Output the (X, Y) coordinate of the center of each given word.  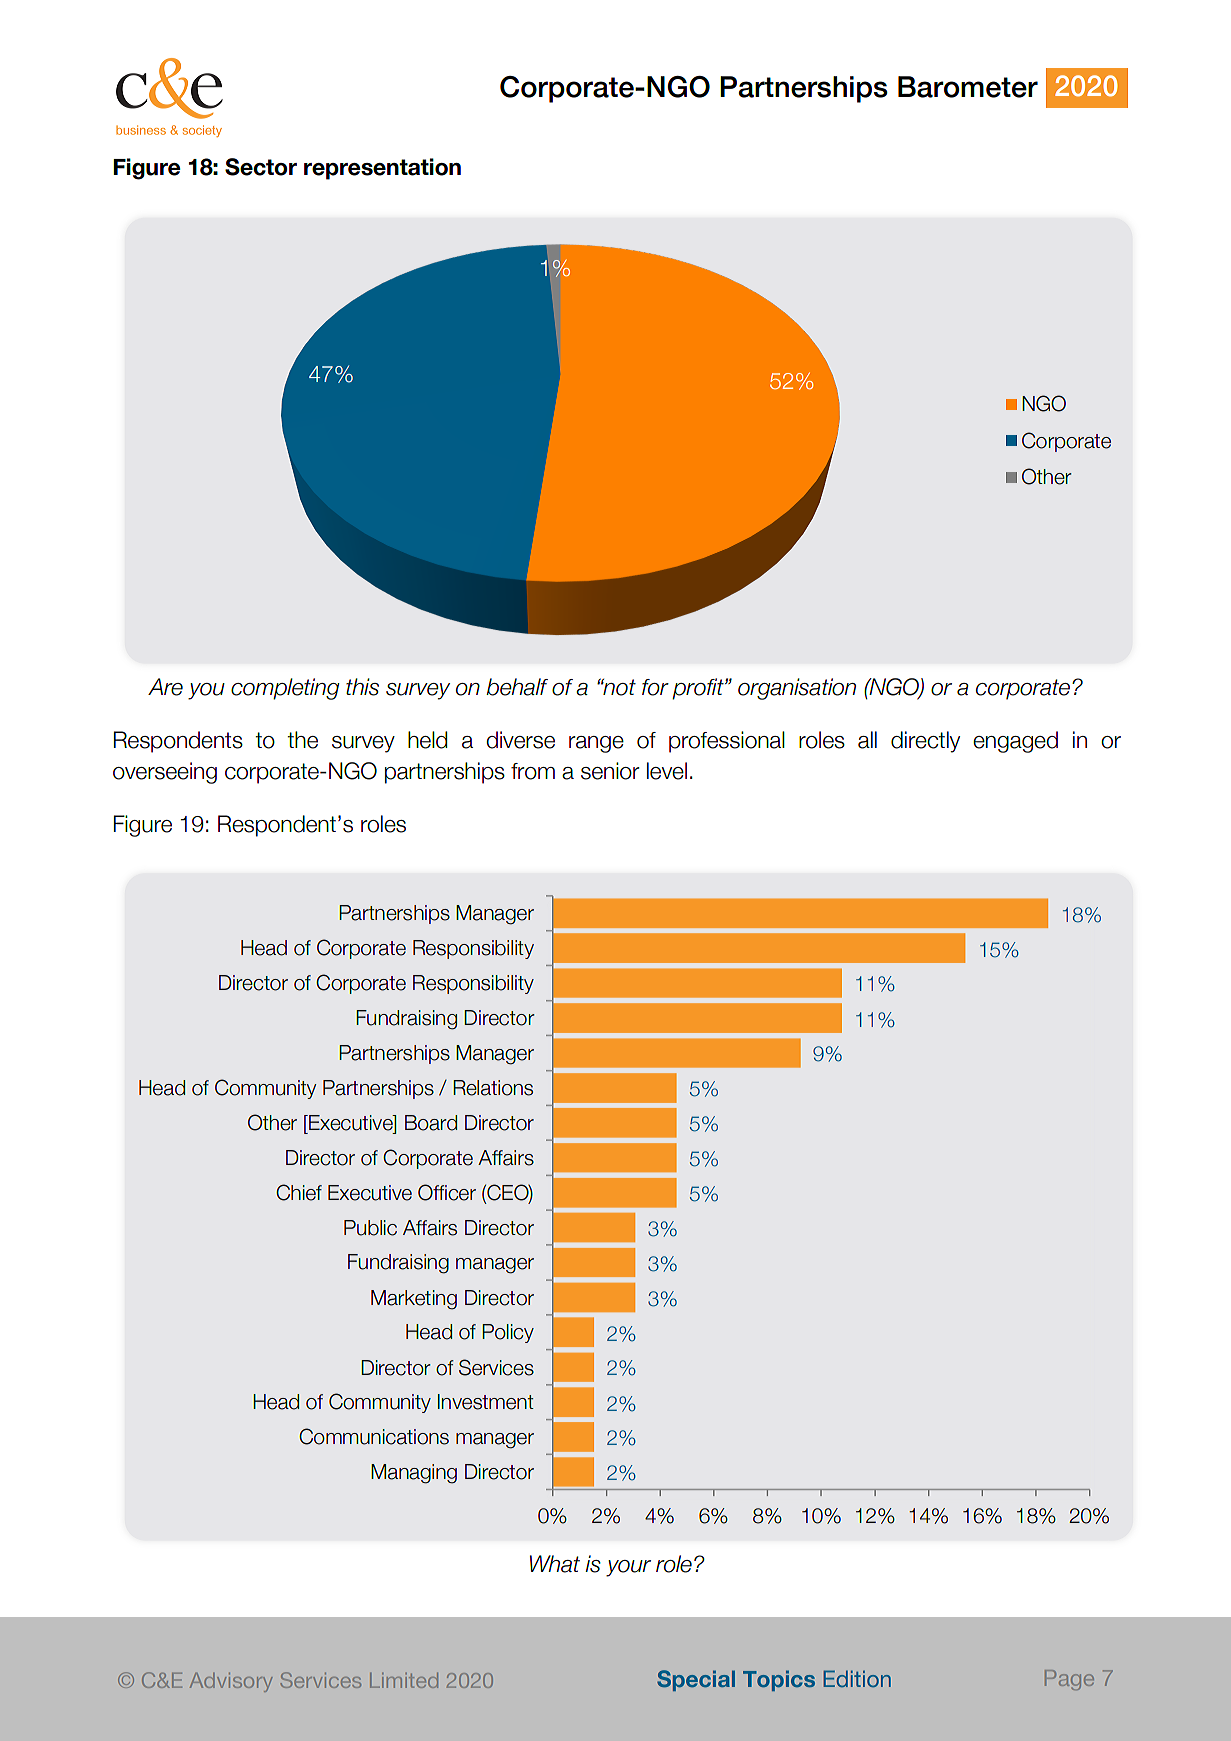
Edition (857, 1678)
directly (925, 742)
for (655, 687)
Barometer (968, 87)
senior (610, 771)
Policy (508, 1333)
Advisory (231, 1682)
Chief (299, 1192)
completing (285, 689)
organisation (797, 689)
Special (696, 1680)
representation (382, 169)
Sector (261, 167)
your (628, 1568)
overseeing (165, 773)
